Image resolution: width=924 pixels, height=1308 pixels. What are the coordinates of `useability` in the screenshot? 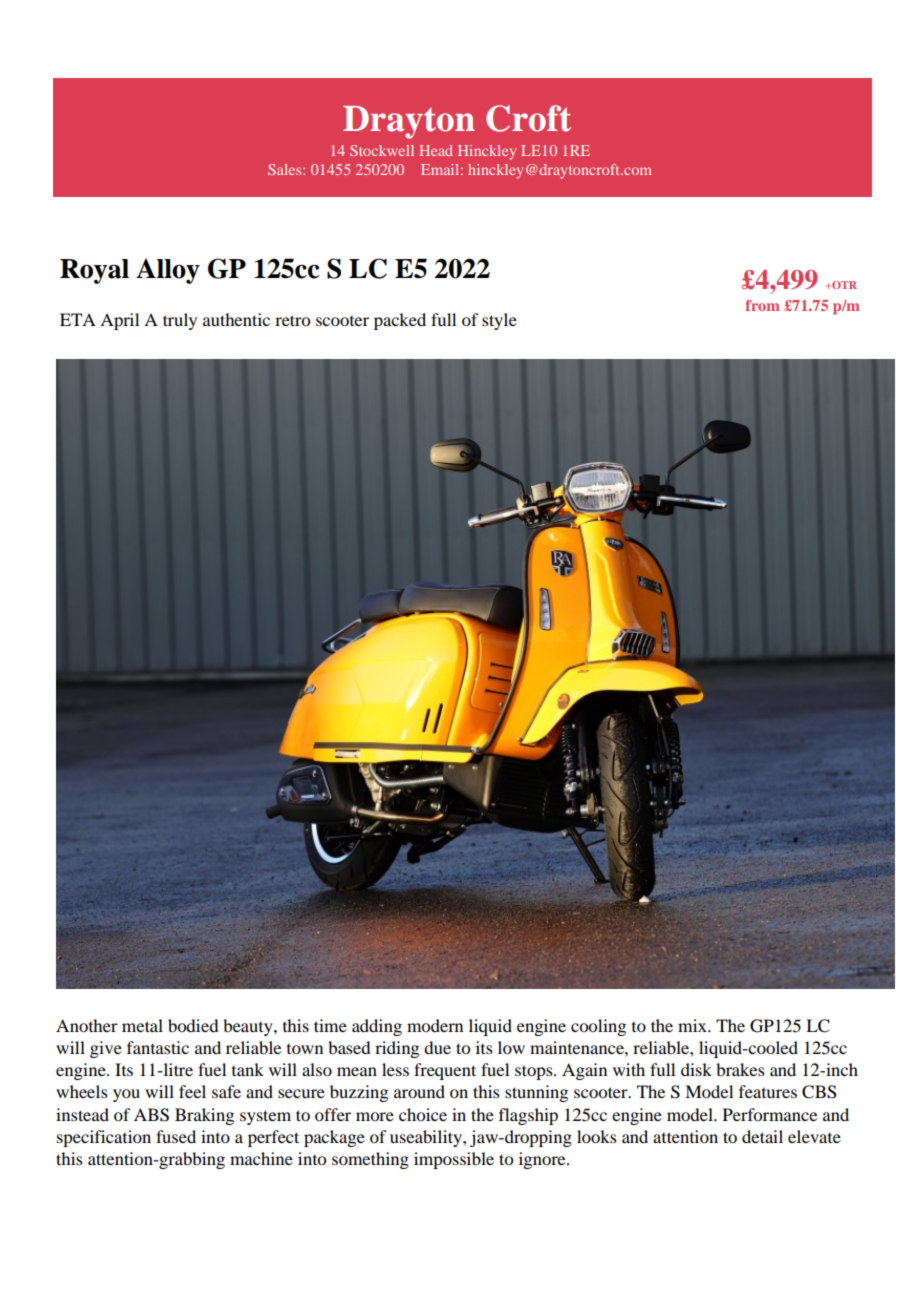 It's located at (427, 1138).
